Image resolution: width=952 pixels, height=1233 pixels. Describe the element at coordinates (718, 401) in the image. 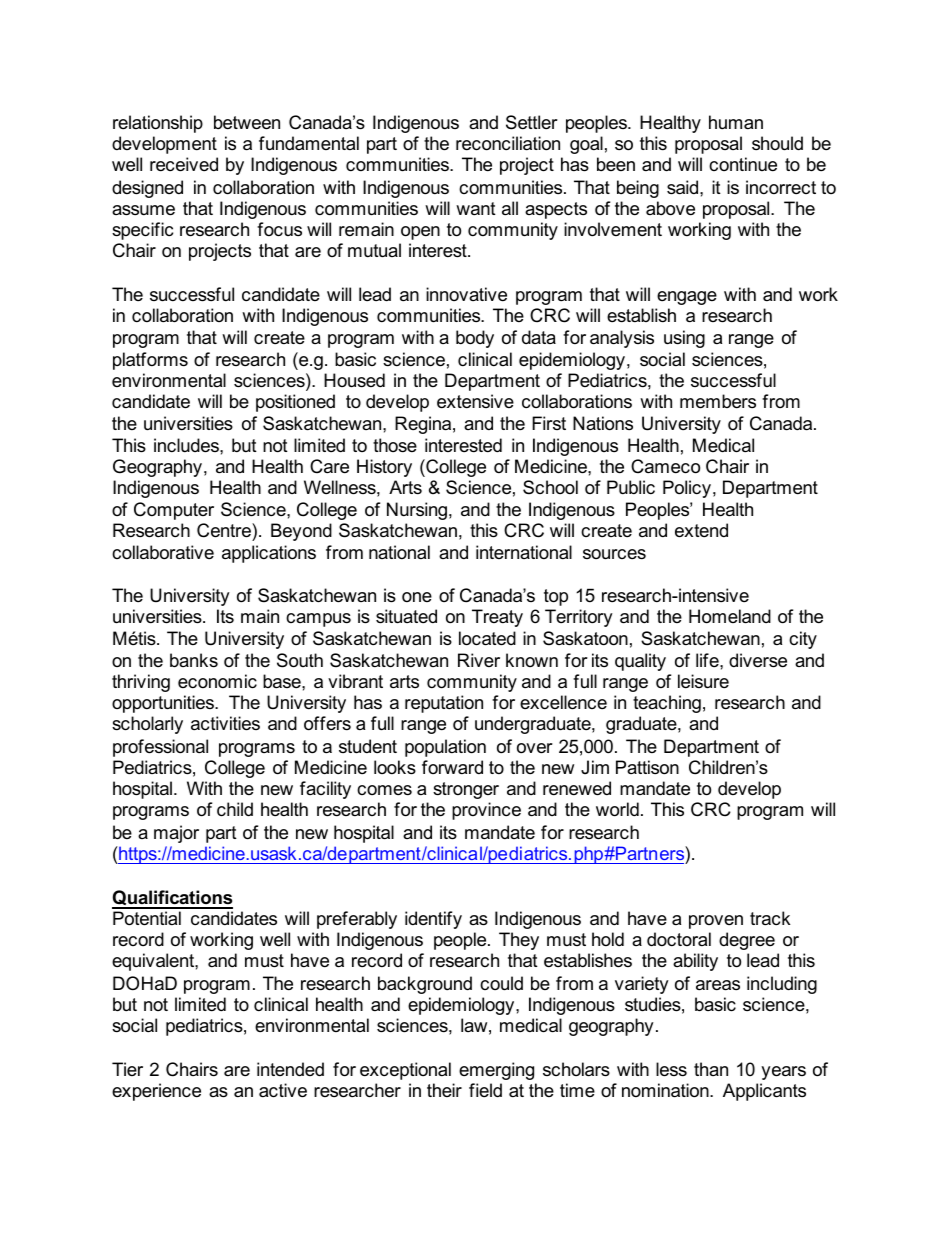

I see `members` at that location.
